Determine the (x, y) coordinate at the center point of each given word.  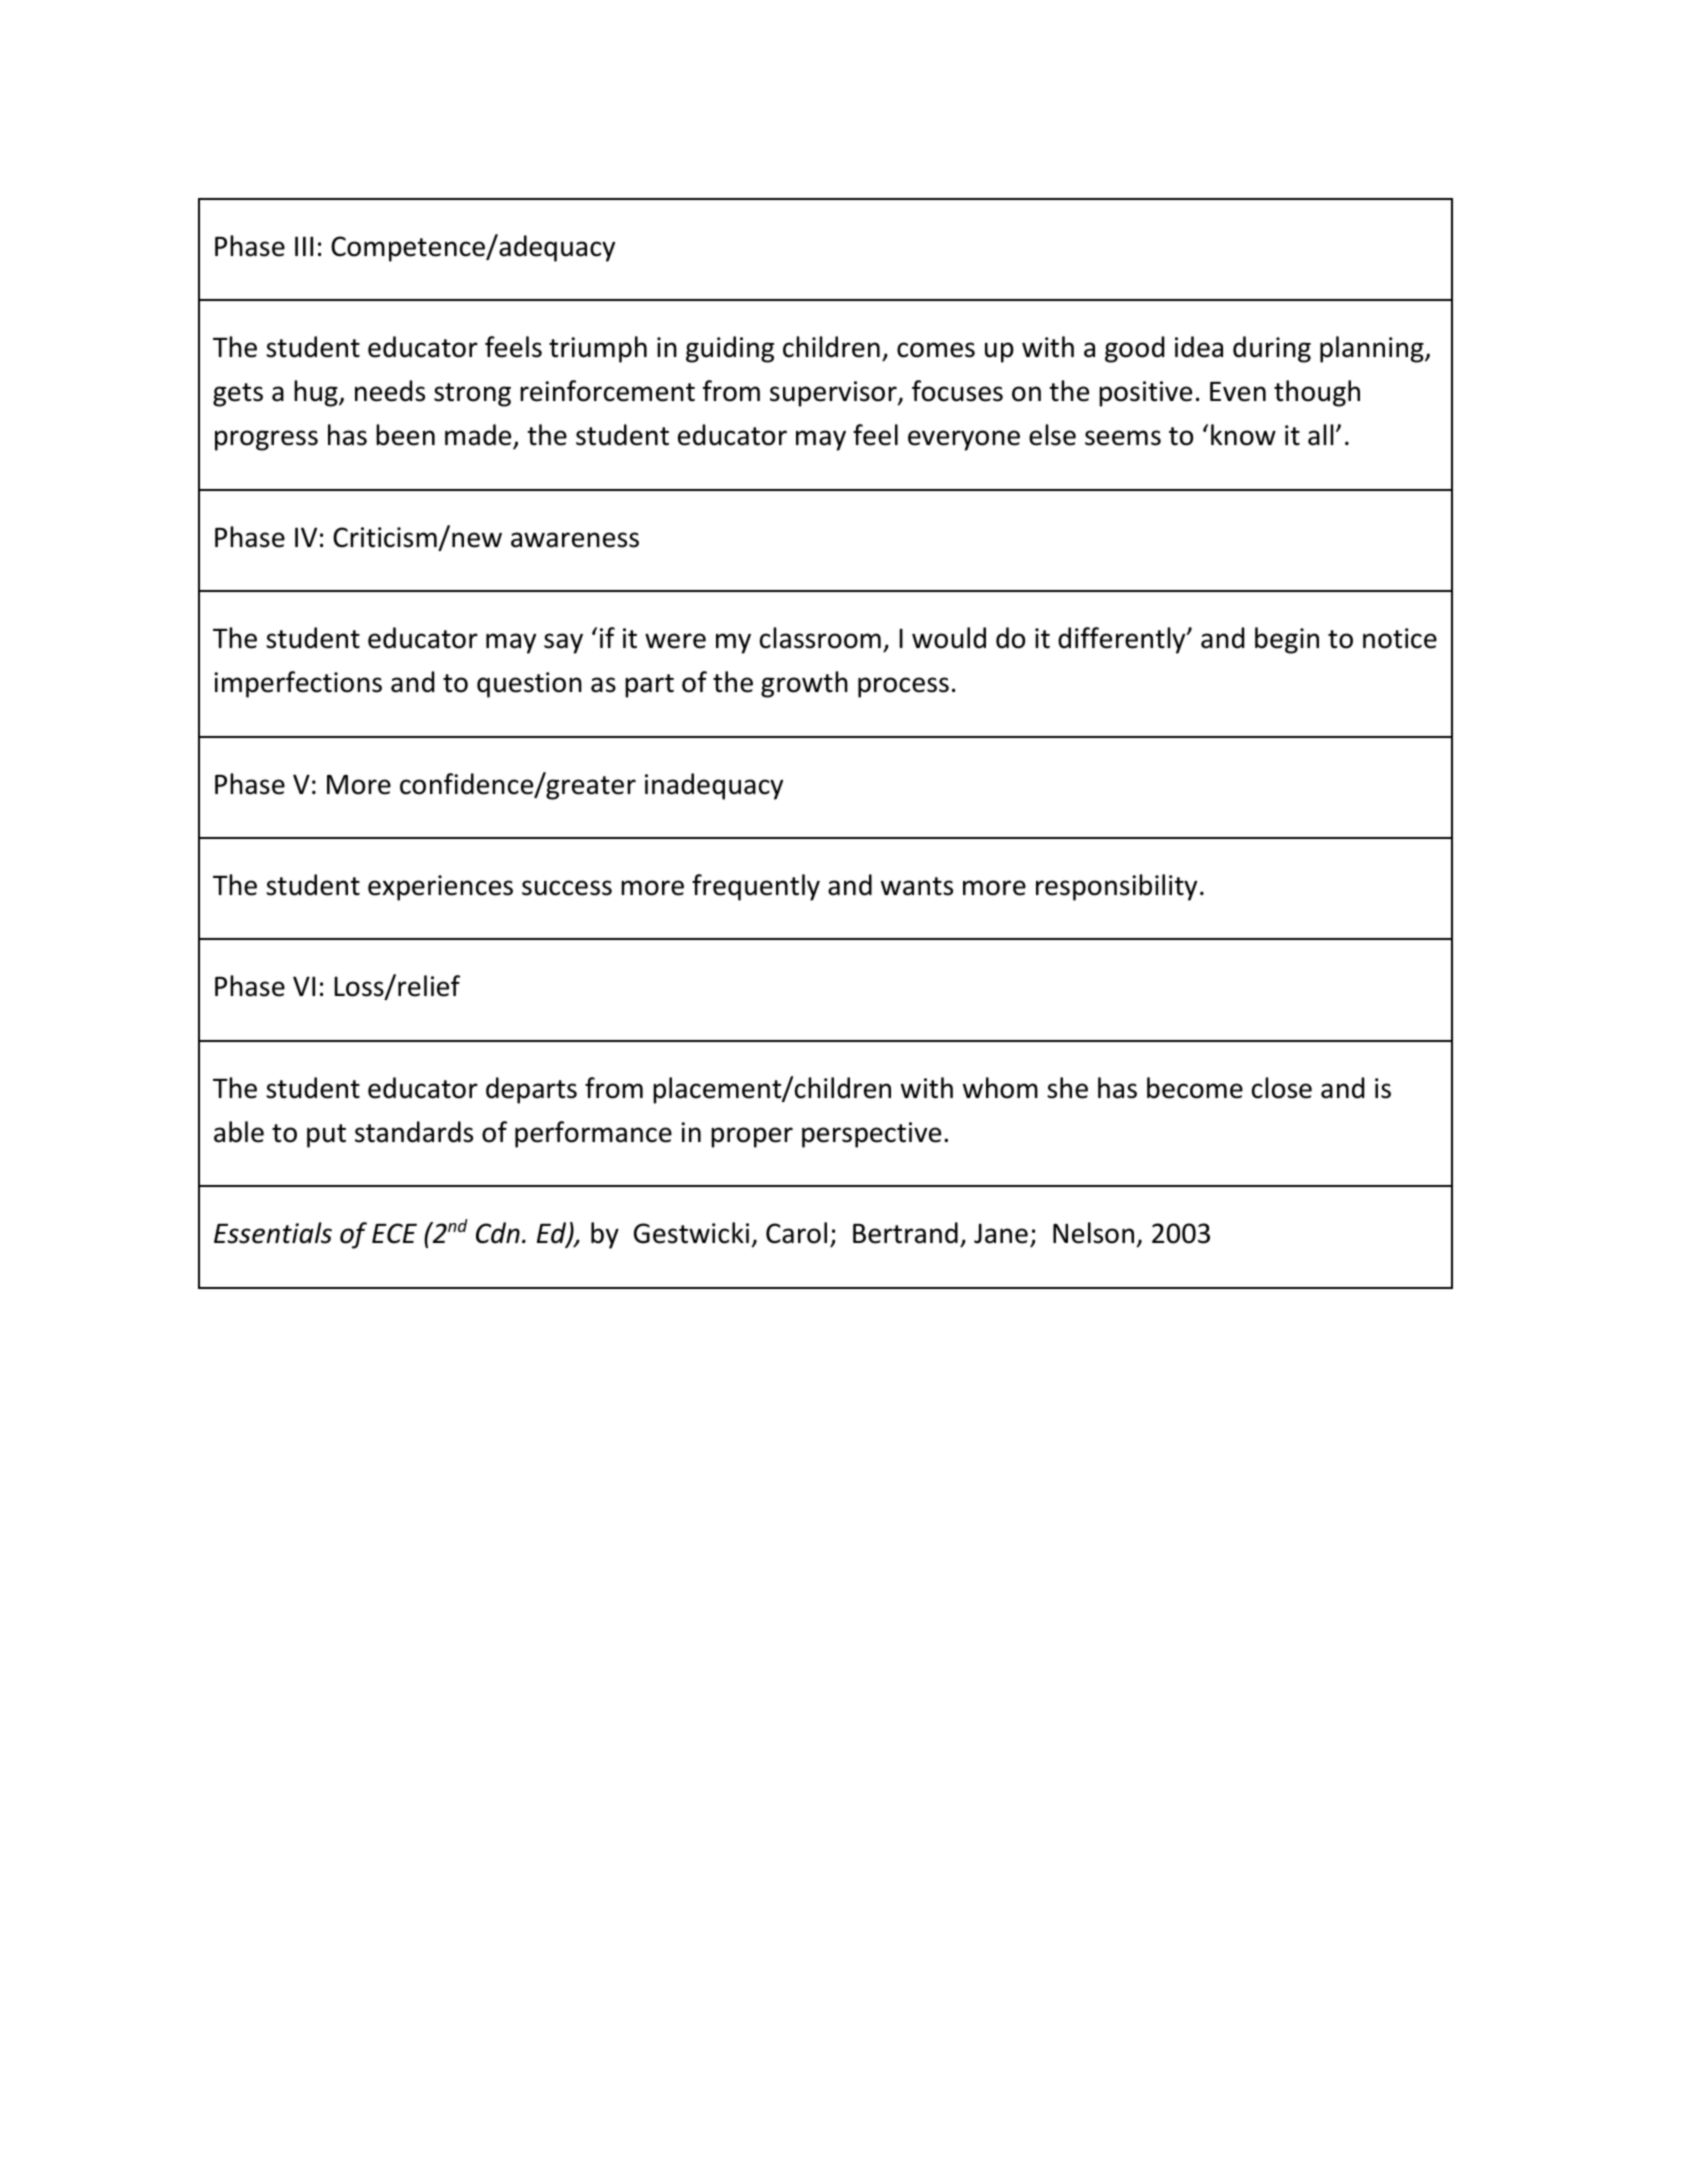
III (304, 246)
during (1272, 349)
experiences (440, 888)
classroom (820, 638)
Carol (796, 1233)
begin (1287, 640)
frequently (756, 887)
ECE (394, 1233)
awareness (575, 540)
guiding (730, 349)
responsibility (1116, 887)
